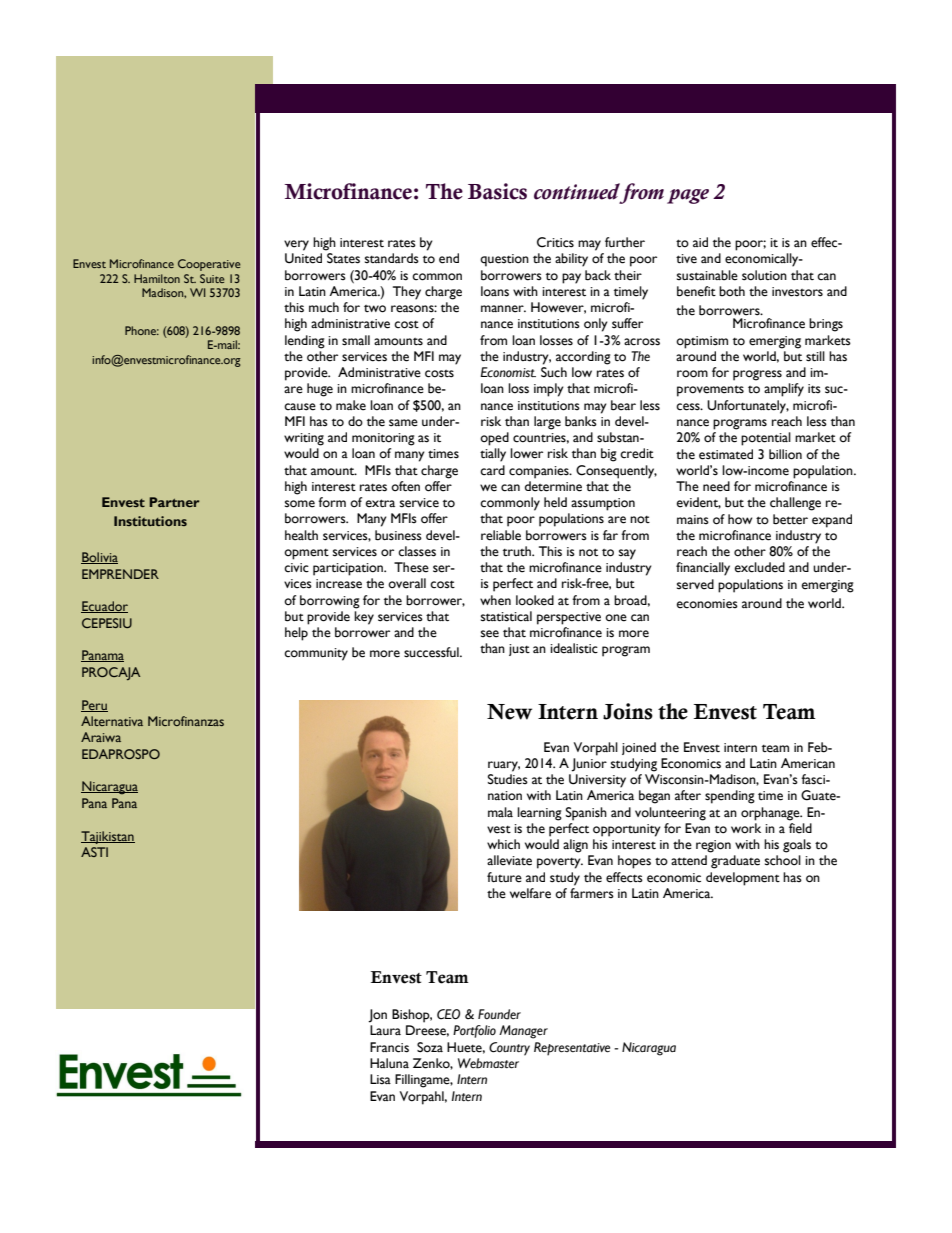 Image resolution: width=952 pixels, height=1233 pixels. Describe the element at coordinates (746, 828) in the screenshot. I see `work` at that location.
